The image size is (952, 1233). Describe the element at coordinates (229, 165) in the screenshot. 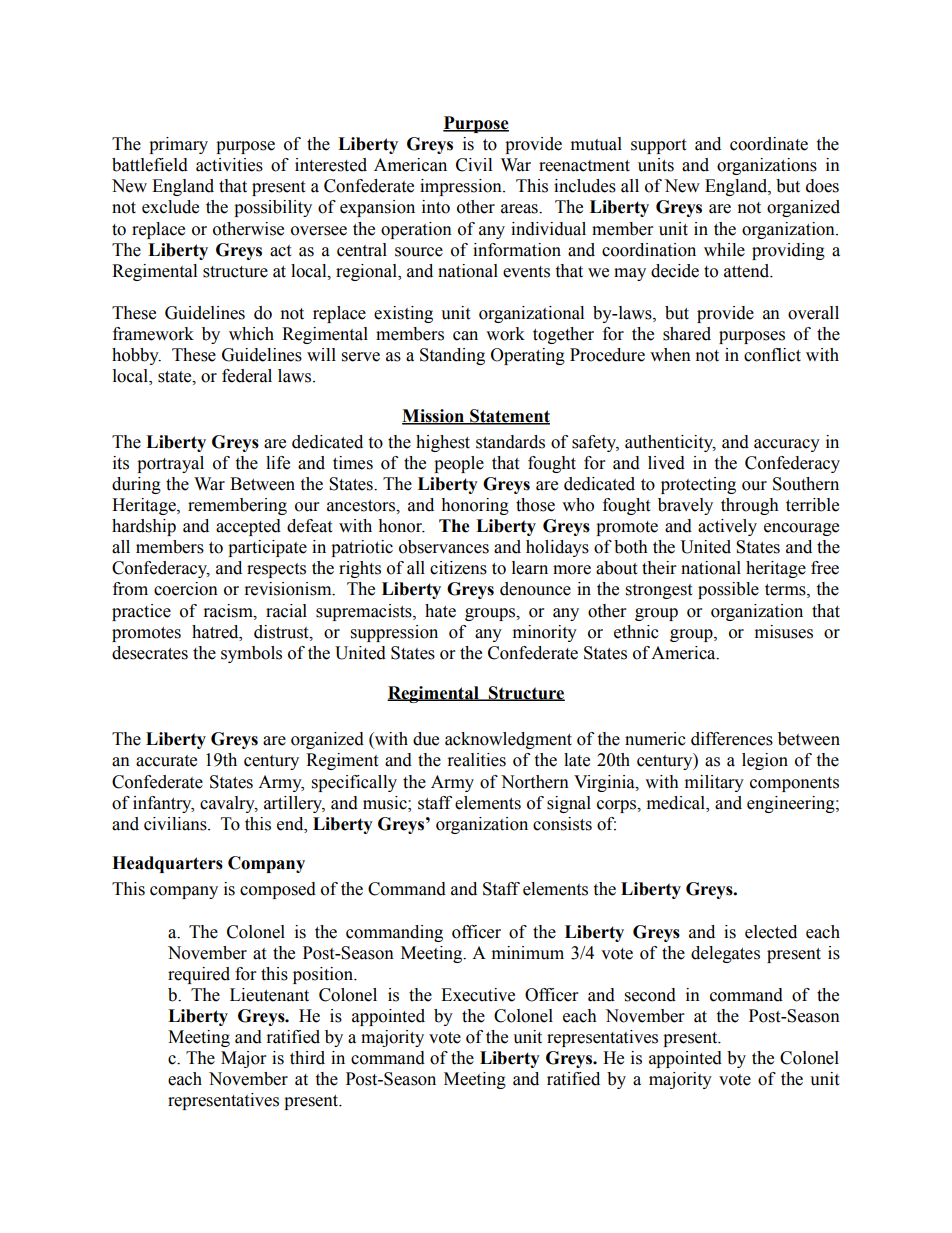

I see `activities` at that location.
